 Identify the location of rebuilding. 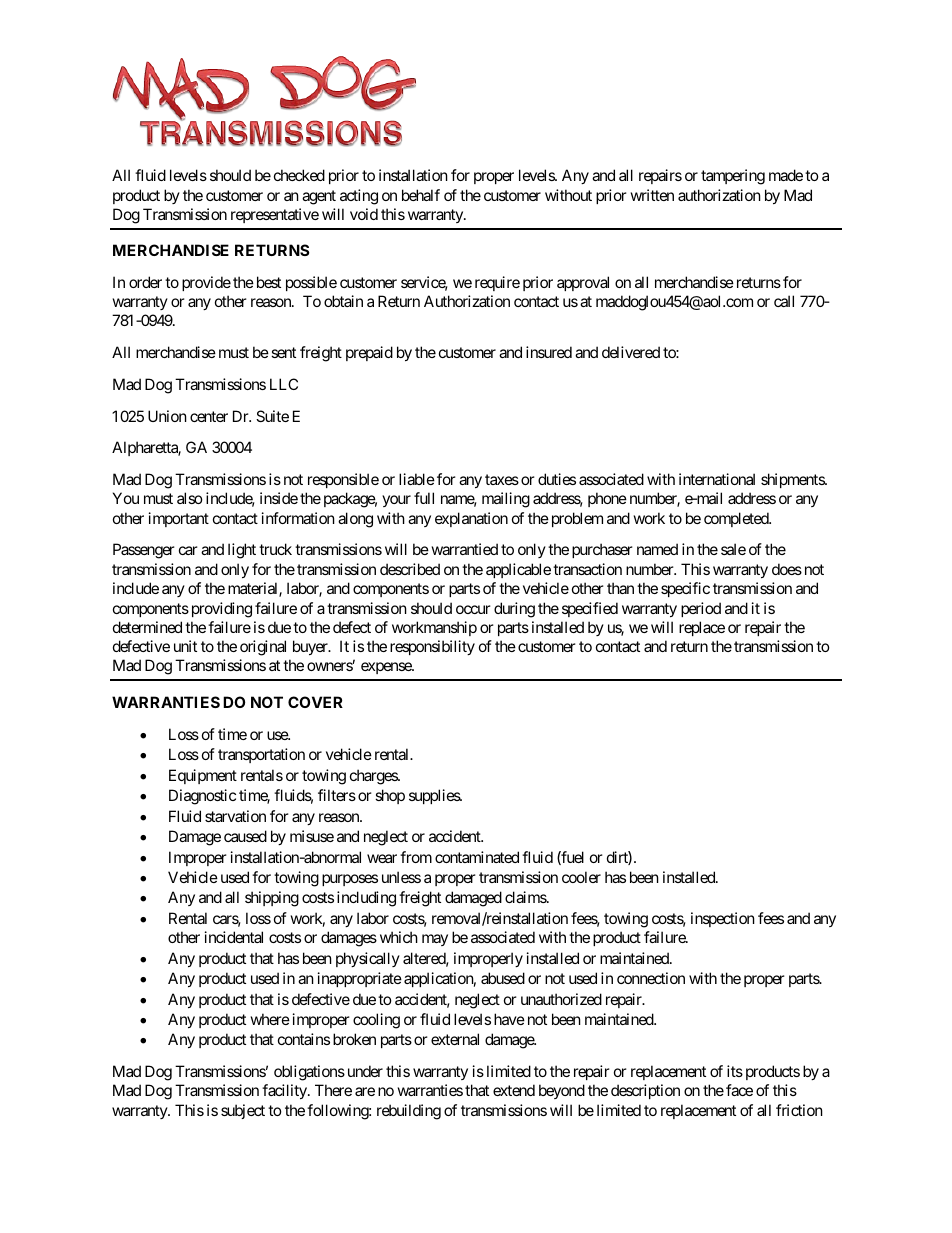
(409, 1112).
